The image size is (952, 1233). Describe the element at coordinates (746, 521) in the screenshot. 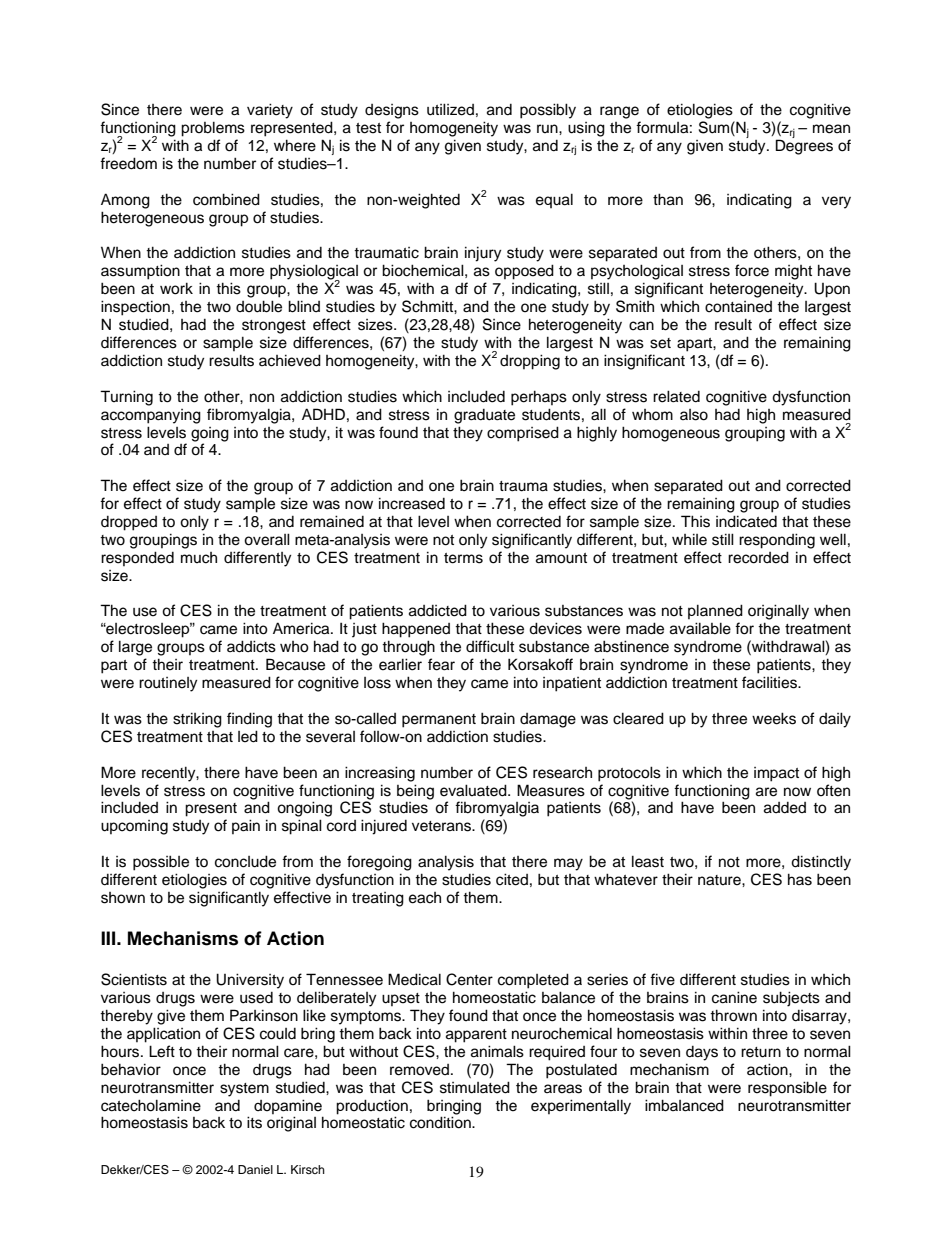

I see `indicated` at that location.
